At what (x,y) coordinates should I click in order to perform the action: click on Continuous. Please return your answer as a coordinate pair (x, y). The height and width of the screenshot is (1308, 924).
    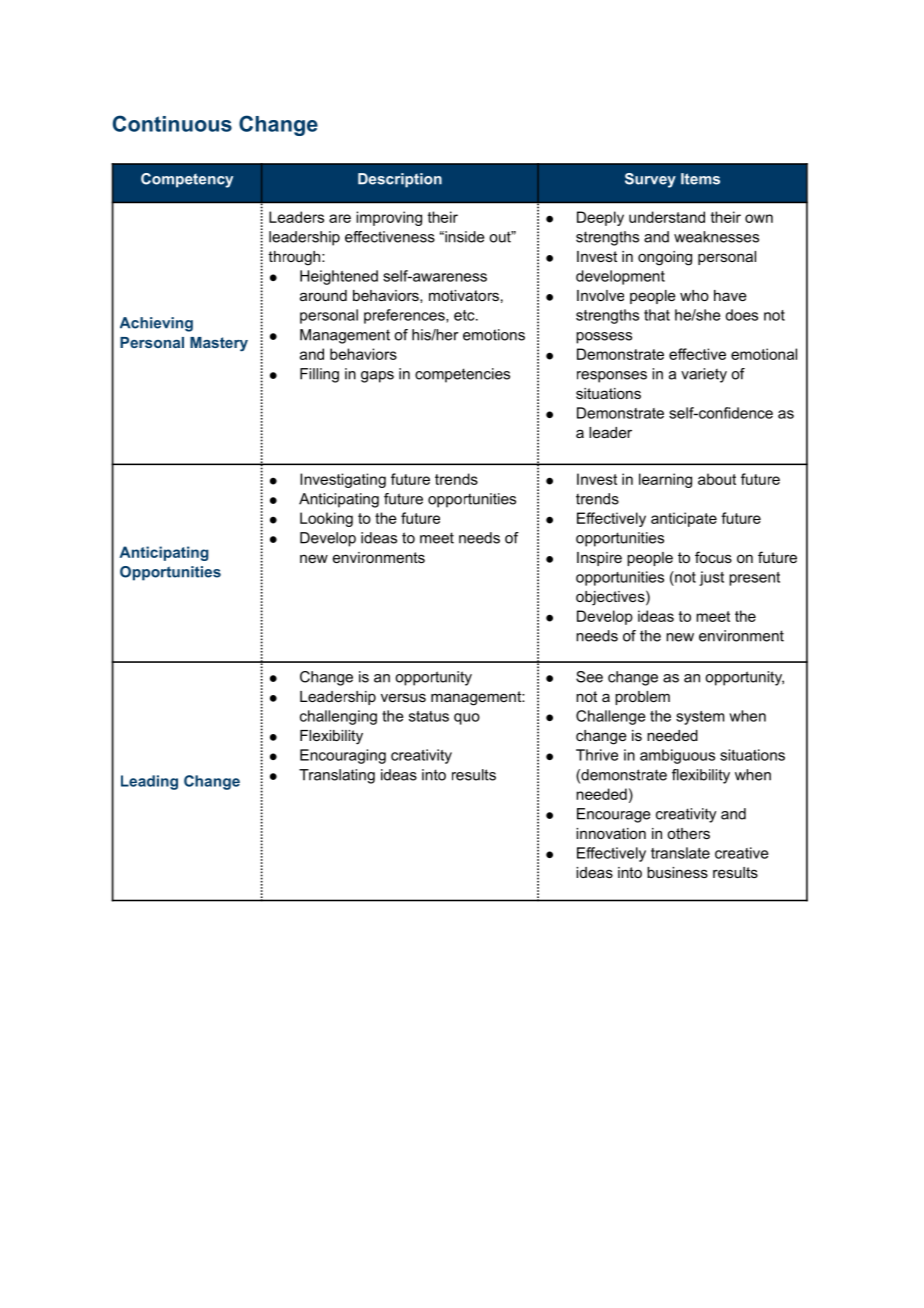
    Looking at the image, I should click on (172, 123).
